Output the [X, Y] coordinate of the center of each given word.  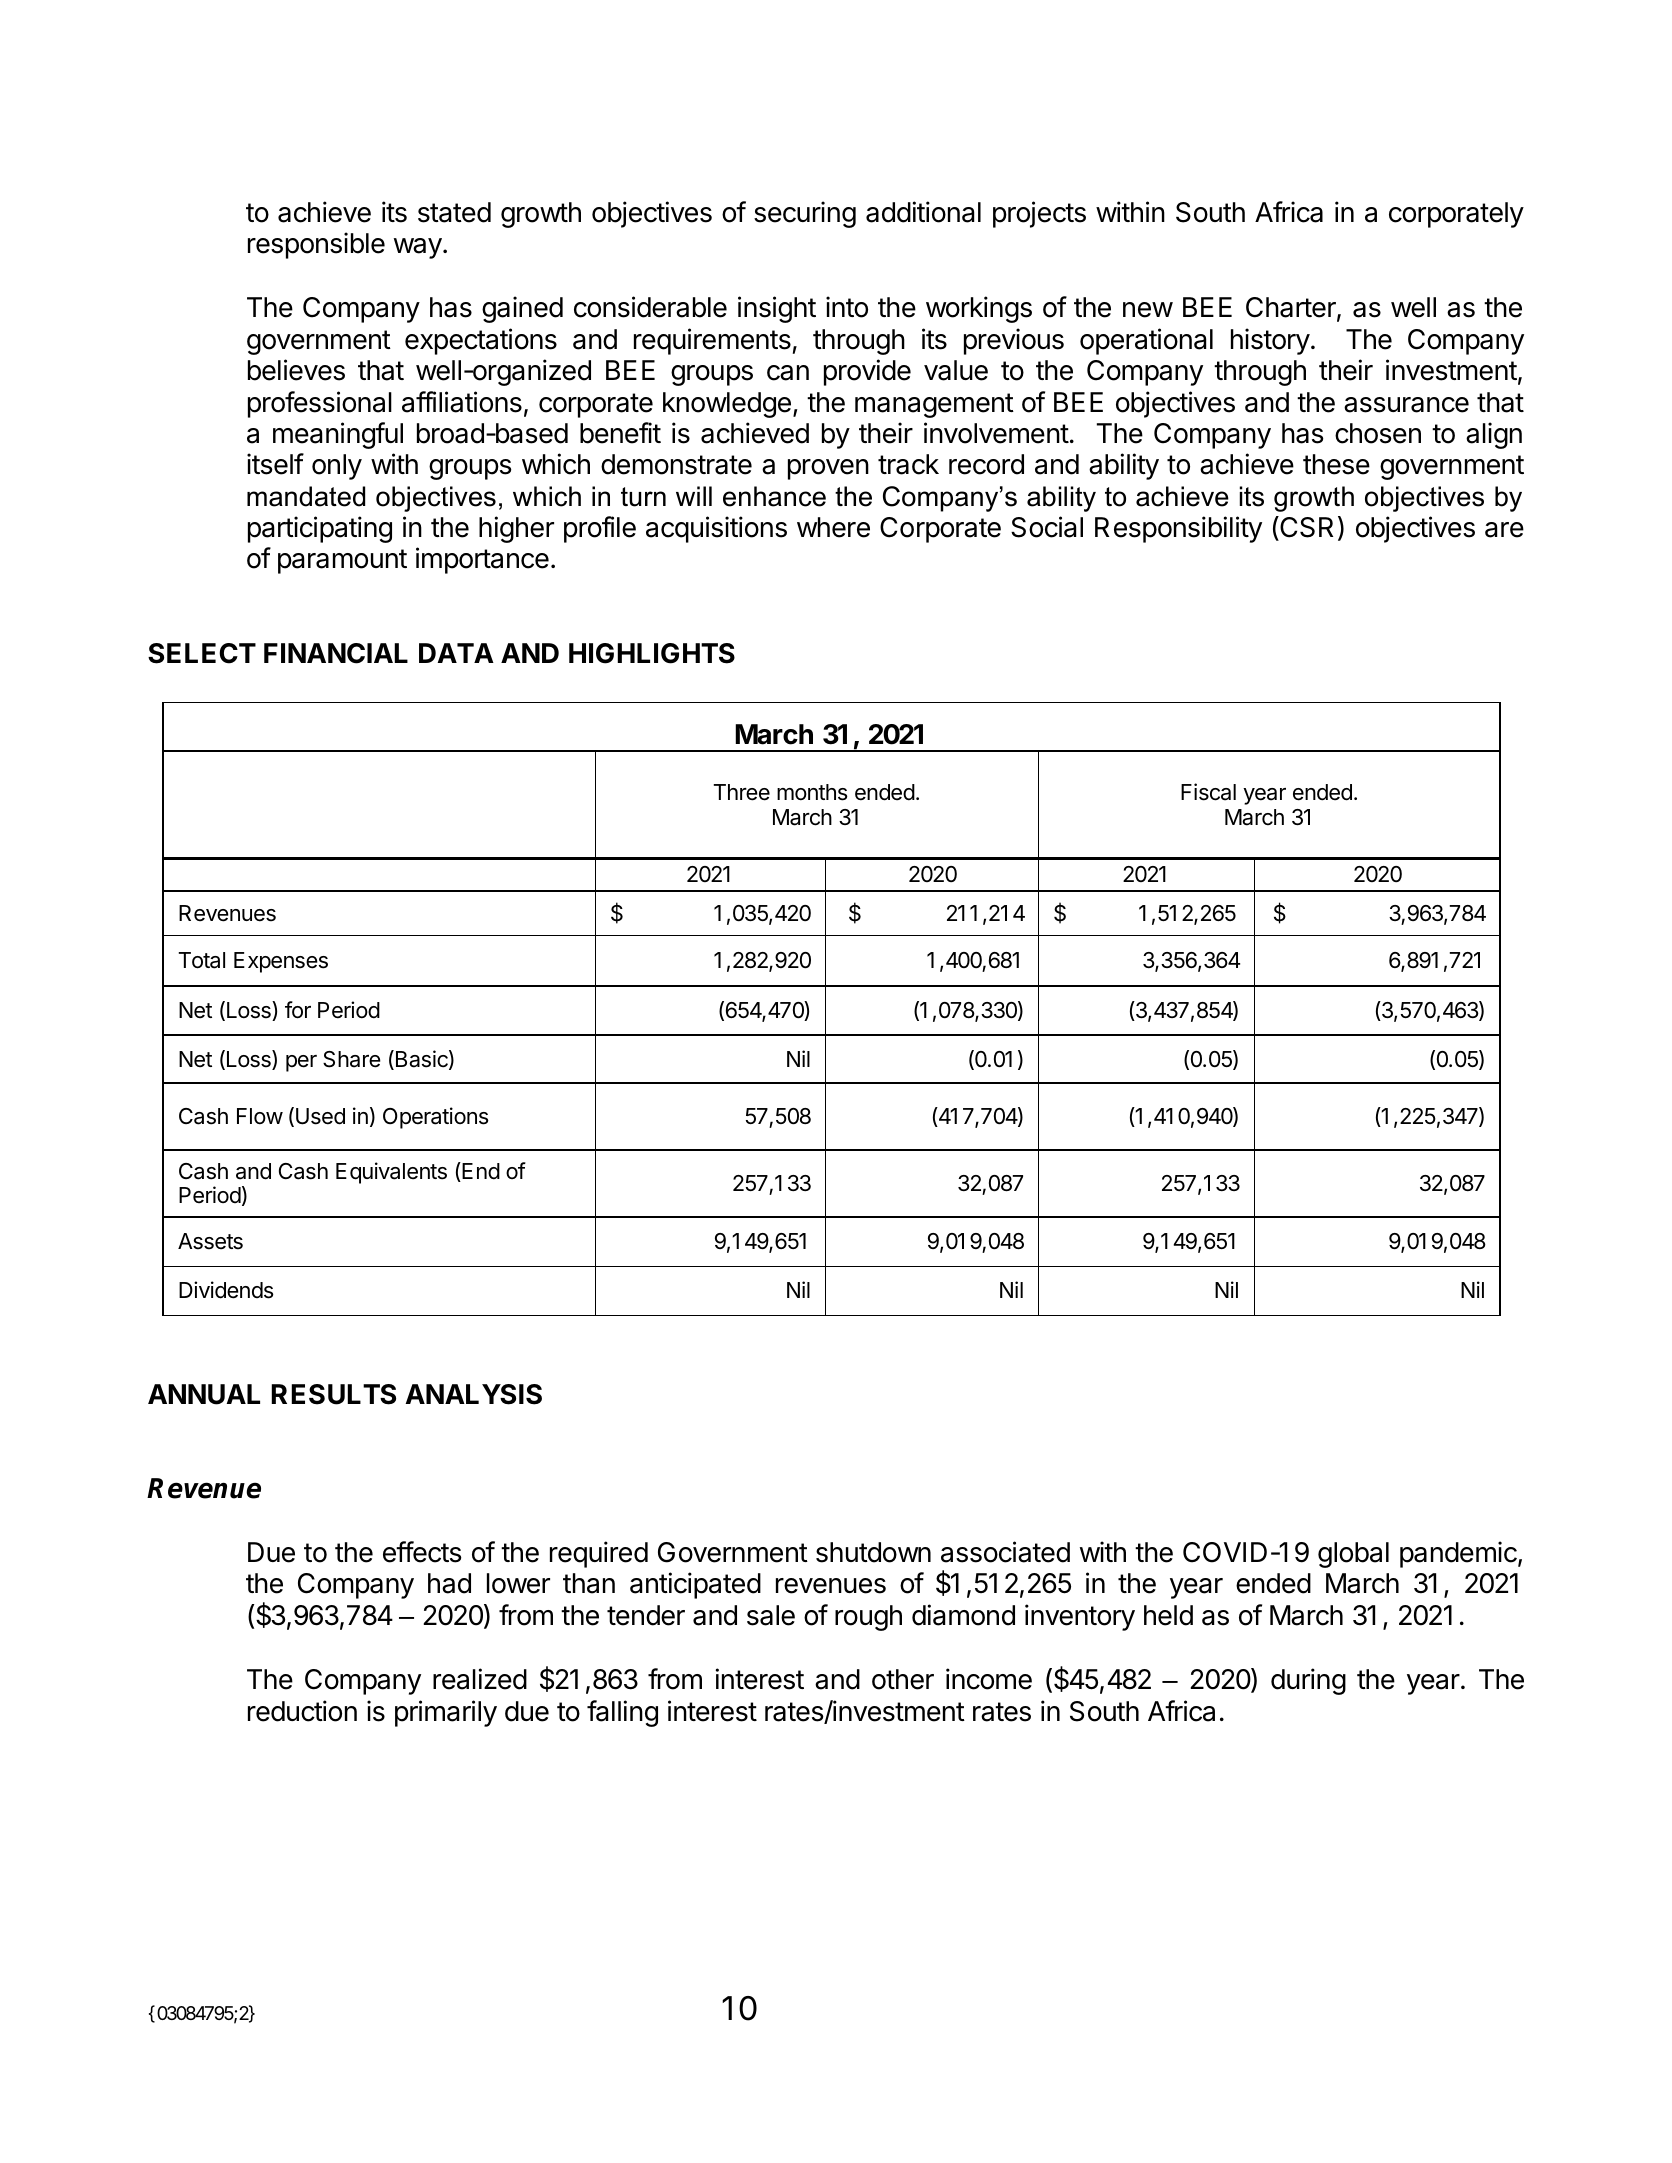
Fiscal [1208, 792]
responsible [316, 245]
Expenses [281, 962]
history [1270, 341]
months [812, 792]
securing [805, 214]
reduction [302, 1711]
